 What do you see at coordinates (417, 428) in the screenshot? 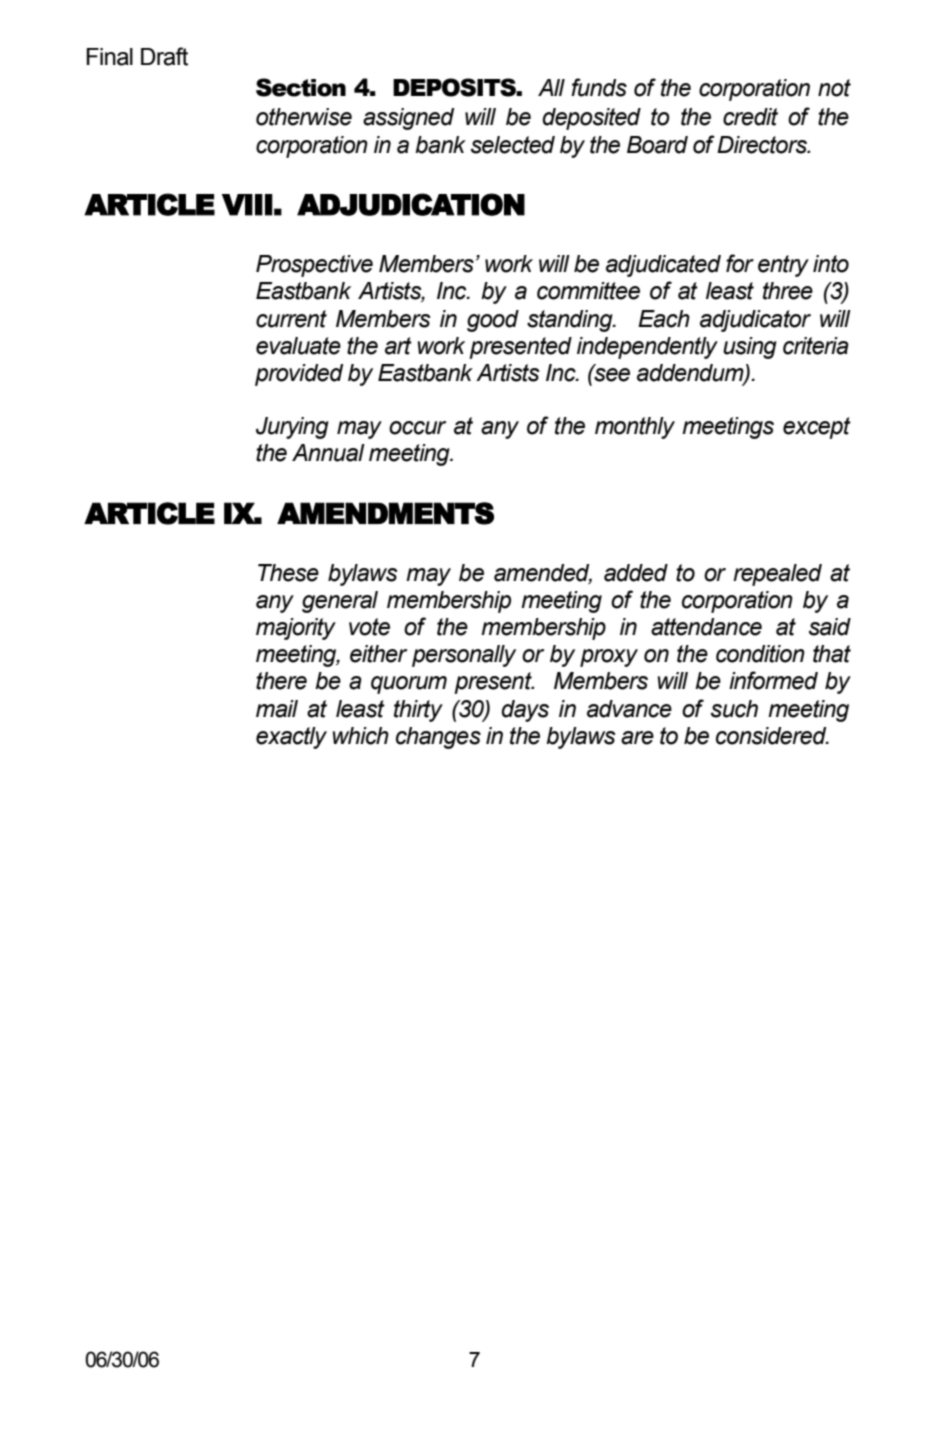
I see `occur` at bounding box center [417, 428].
